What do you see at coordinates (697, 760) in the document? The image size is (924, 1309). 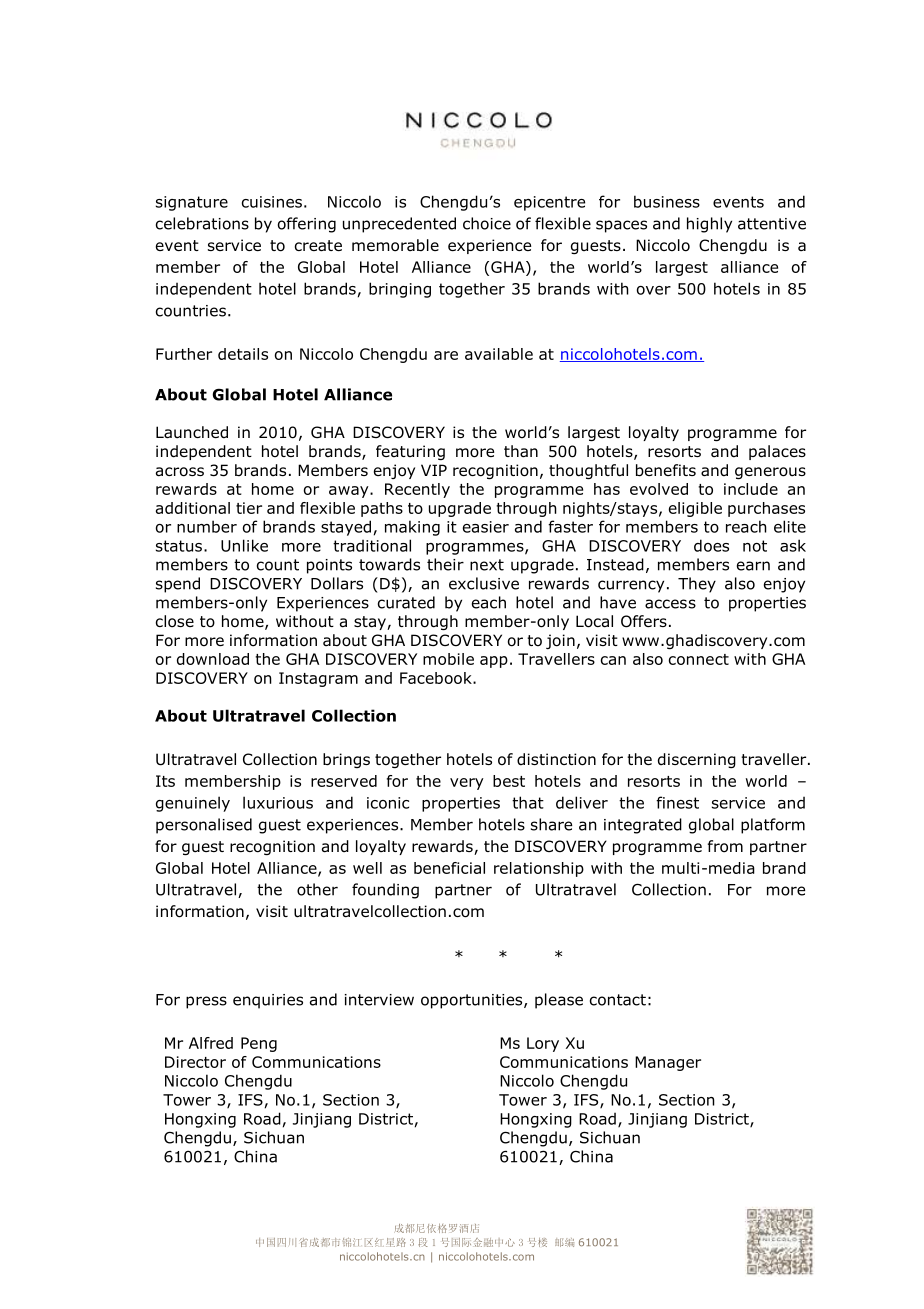 I see `discerning` at bounding box center [697, 760].
